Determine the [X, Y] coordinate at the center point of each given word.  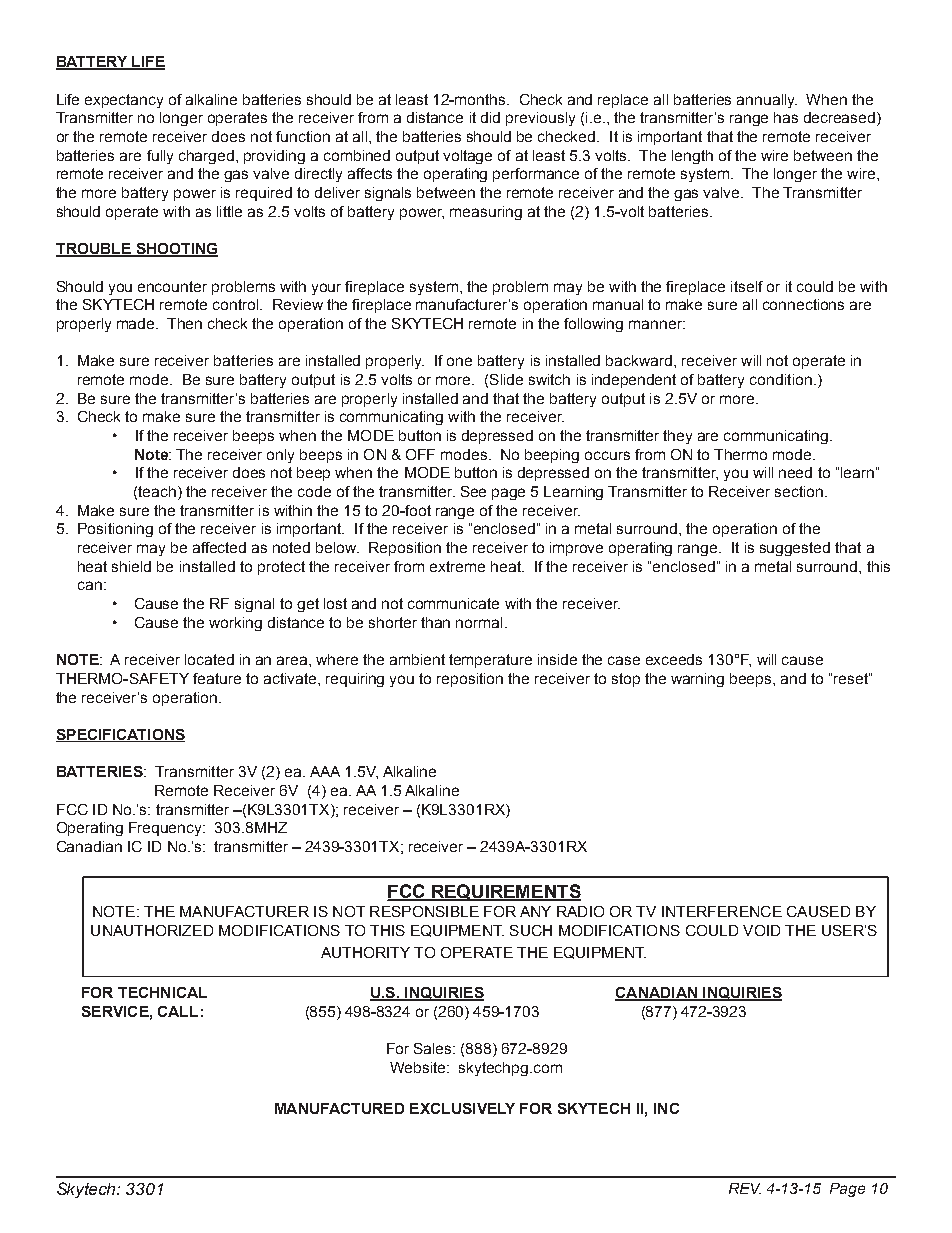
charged [206, 157]
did [490, 117]
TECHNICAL [162, 992]
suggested [795, 549]
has [786, 117]
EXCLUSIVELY [462, 1108]
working [235, 624]
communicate [453, 603]
